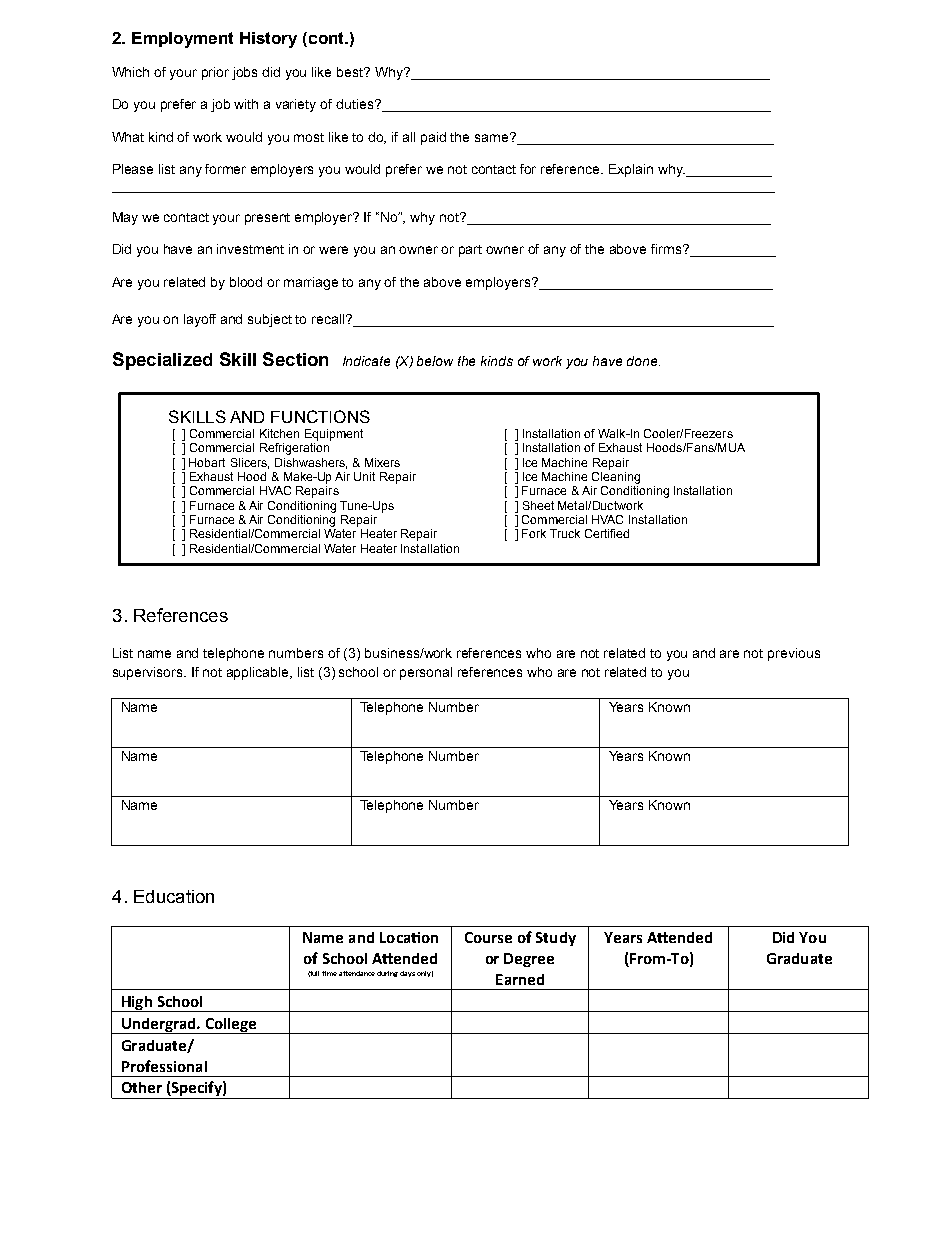 This screenshot has height=1233, width=952. Describe the element at coordinates (631, 170) in the screenshot. I see `Explain` at that location.
